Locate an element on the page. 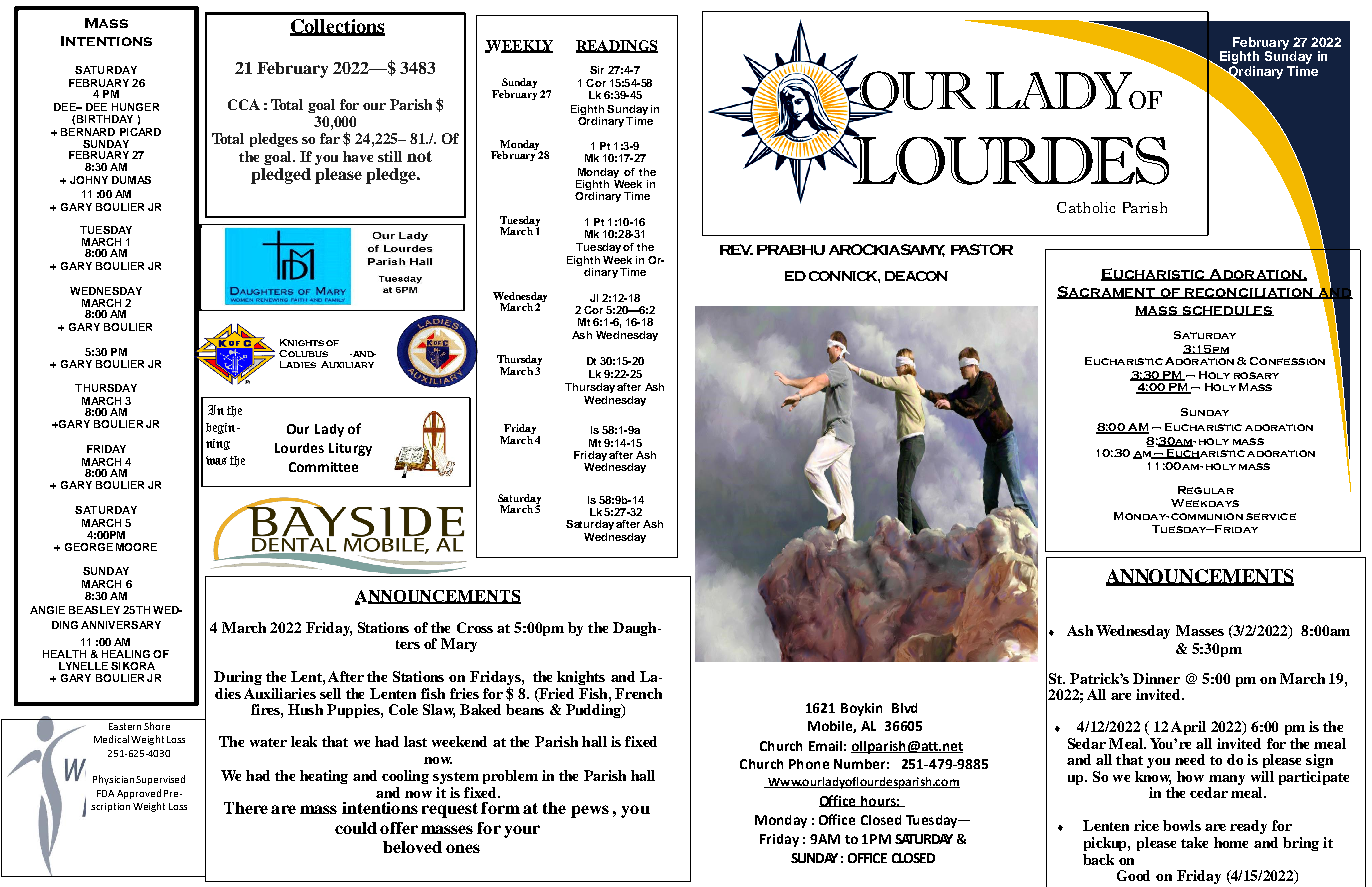  Catholic is located at coordinates (1086, 207).
